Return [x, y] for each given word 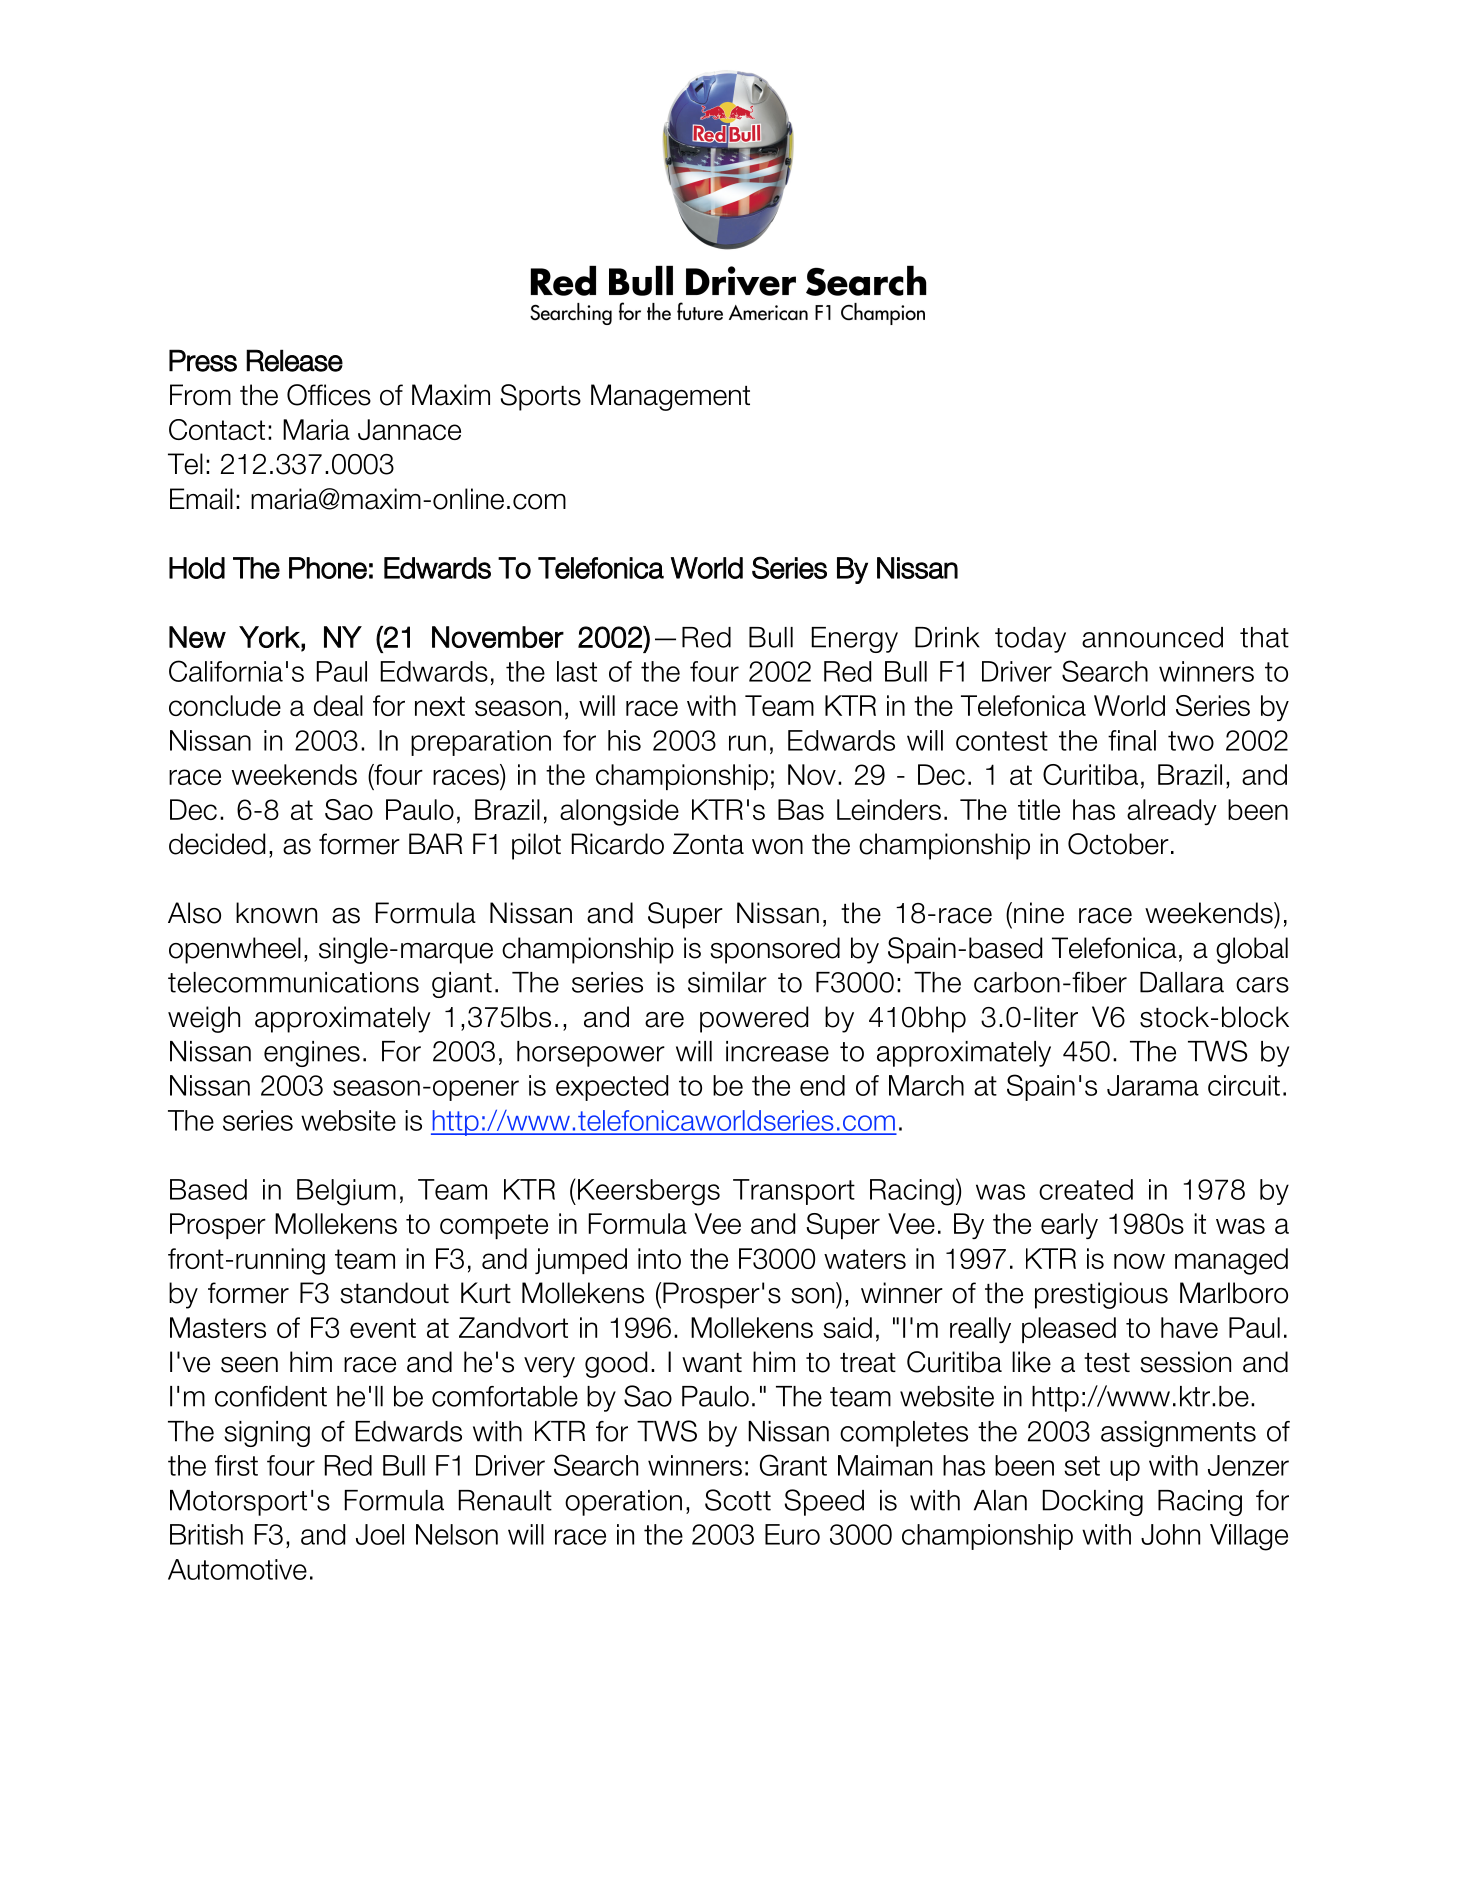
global [1252, 950]
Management [670, 397]
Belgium [346, 1192]
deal [338, 705]
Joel [380, 1534]
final [1132, 740]
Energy [855, 640]
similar [727, 982]
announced [1152, 637]
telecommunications [293, 982]
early [1069, 1226]
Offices [329, 395]
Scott [738, 1500]
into [659, 1258]
